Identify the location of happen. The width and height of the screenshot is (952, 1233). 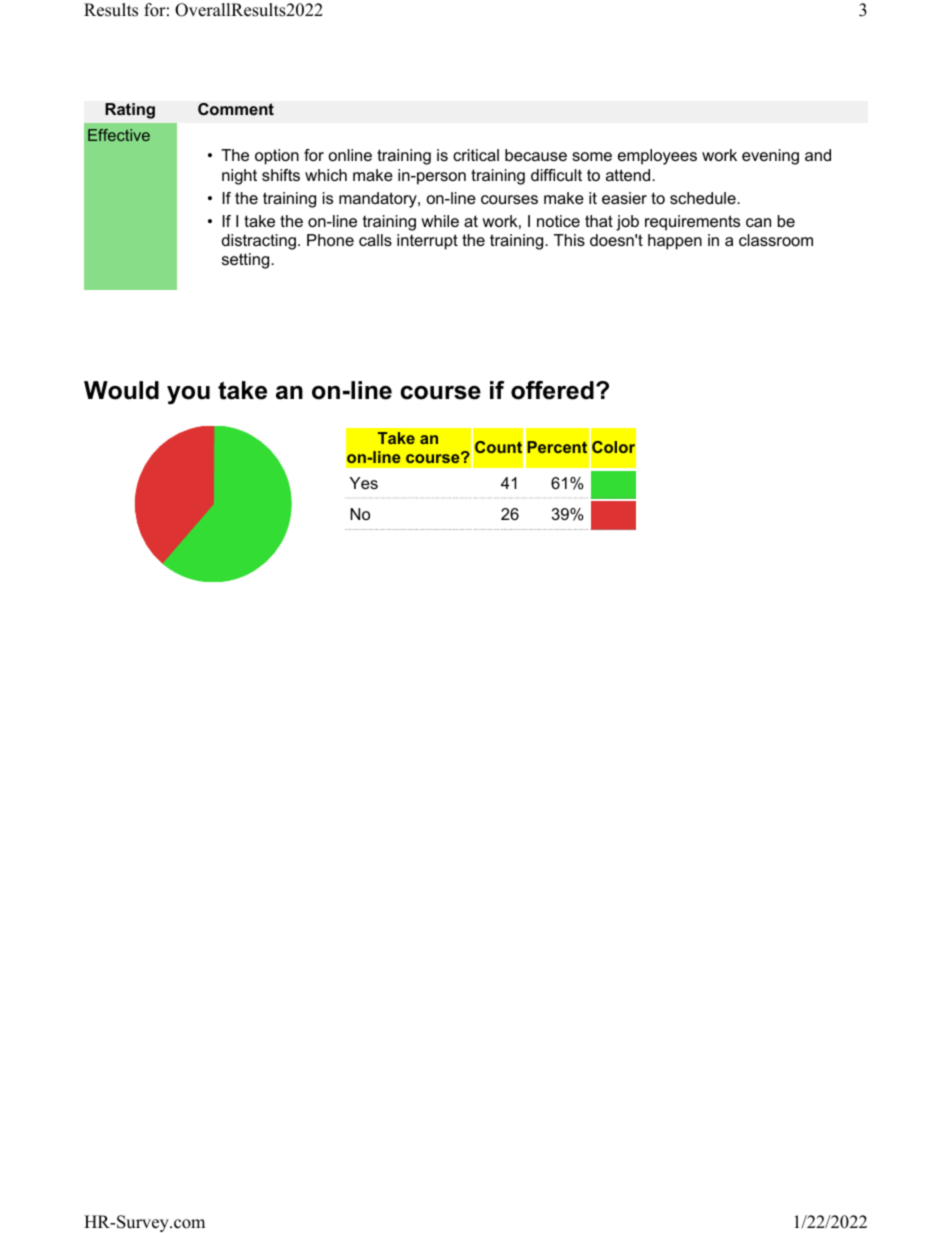
(675, 242).
